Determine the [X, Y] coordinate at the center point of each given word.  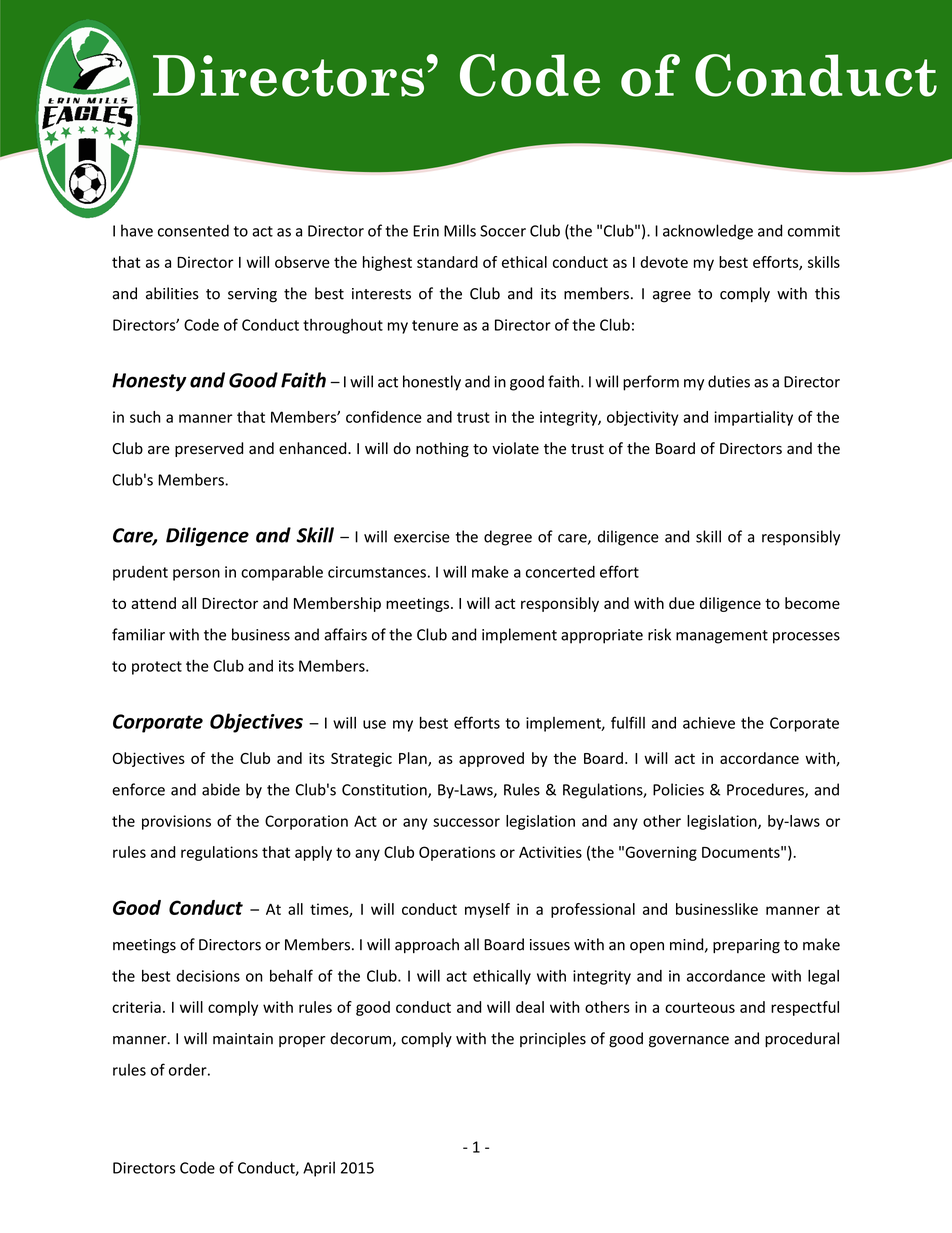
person [196, 575]
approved [491, 759]
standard [447, 262]
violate [515, 448]
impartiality [753, 418]
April [319, 1169]
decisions [208, 976]
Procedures [766, 790]
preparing [746, 946]
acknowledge [708, 232]
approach [427, 945]
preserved [209, 449]
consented [193, 230]
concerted [560, 572]
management [722, 637]
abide [221, 789]
